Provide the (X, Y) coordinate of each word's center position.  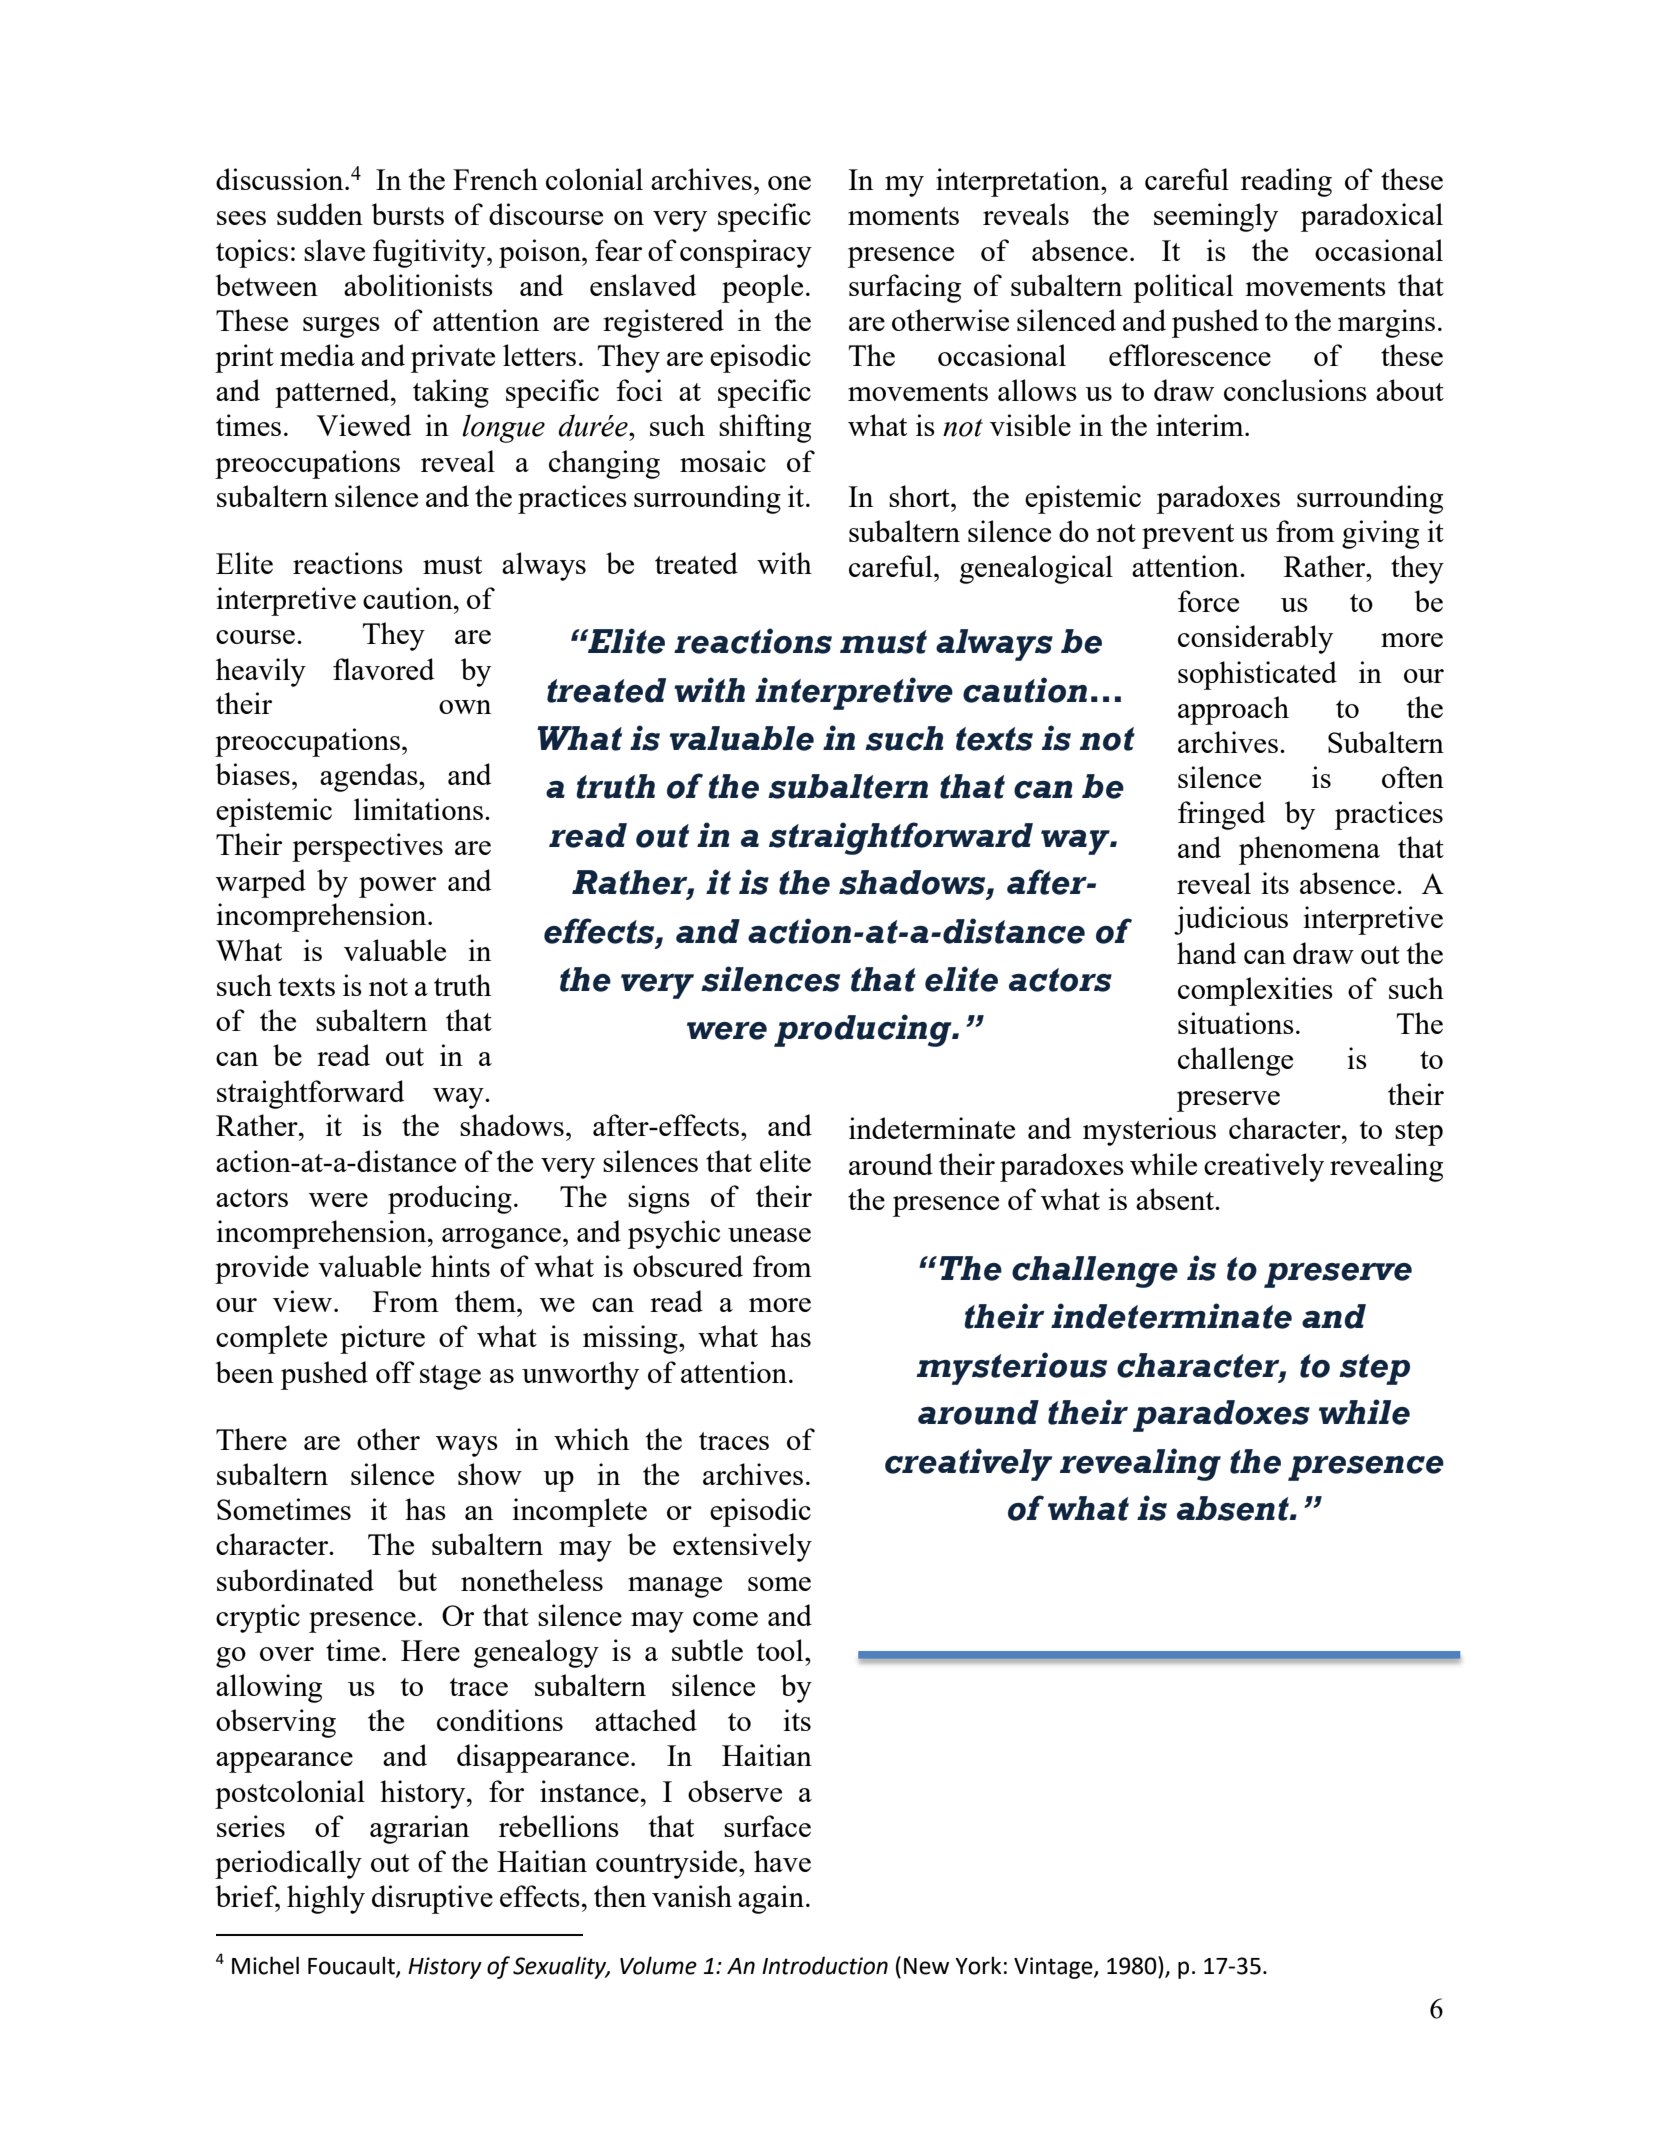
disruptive (432, 1899)
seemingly (1216, 217)
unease (769, 1235)
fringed (1221, 815)
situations (1236, 1023)
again (771, 1899)
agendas (370, 777)
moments (903, 216)
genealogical (1036, 569)
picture (382, 1339)
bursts (407, 214)
